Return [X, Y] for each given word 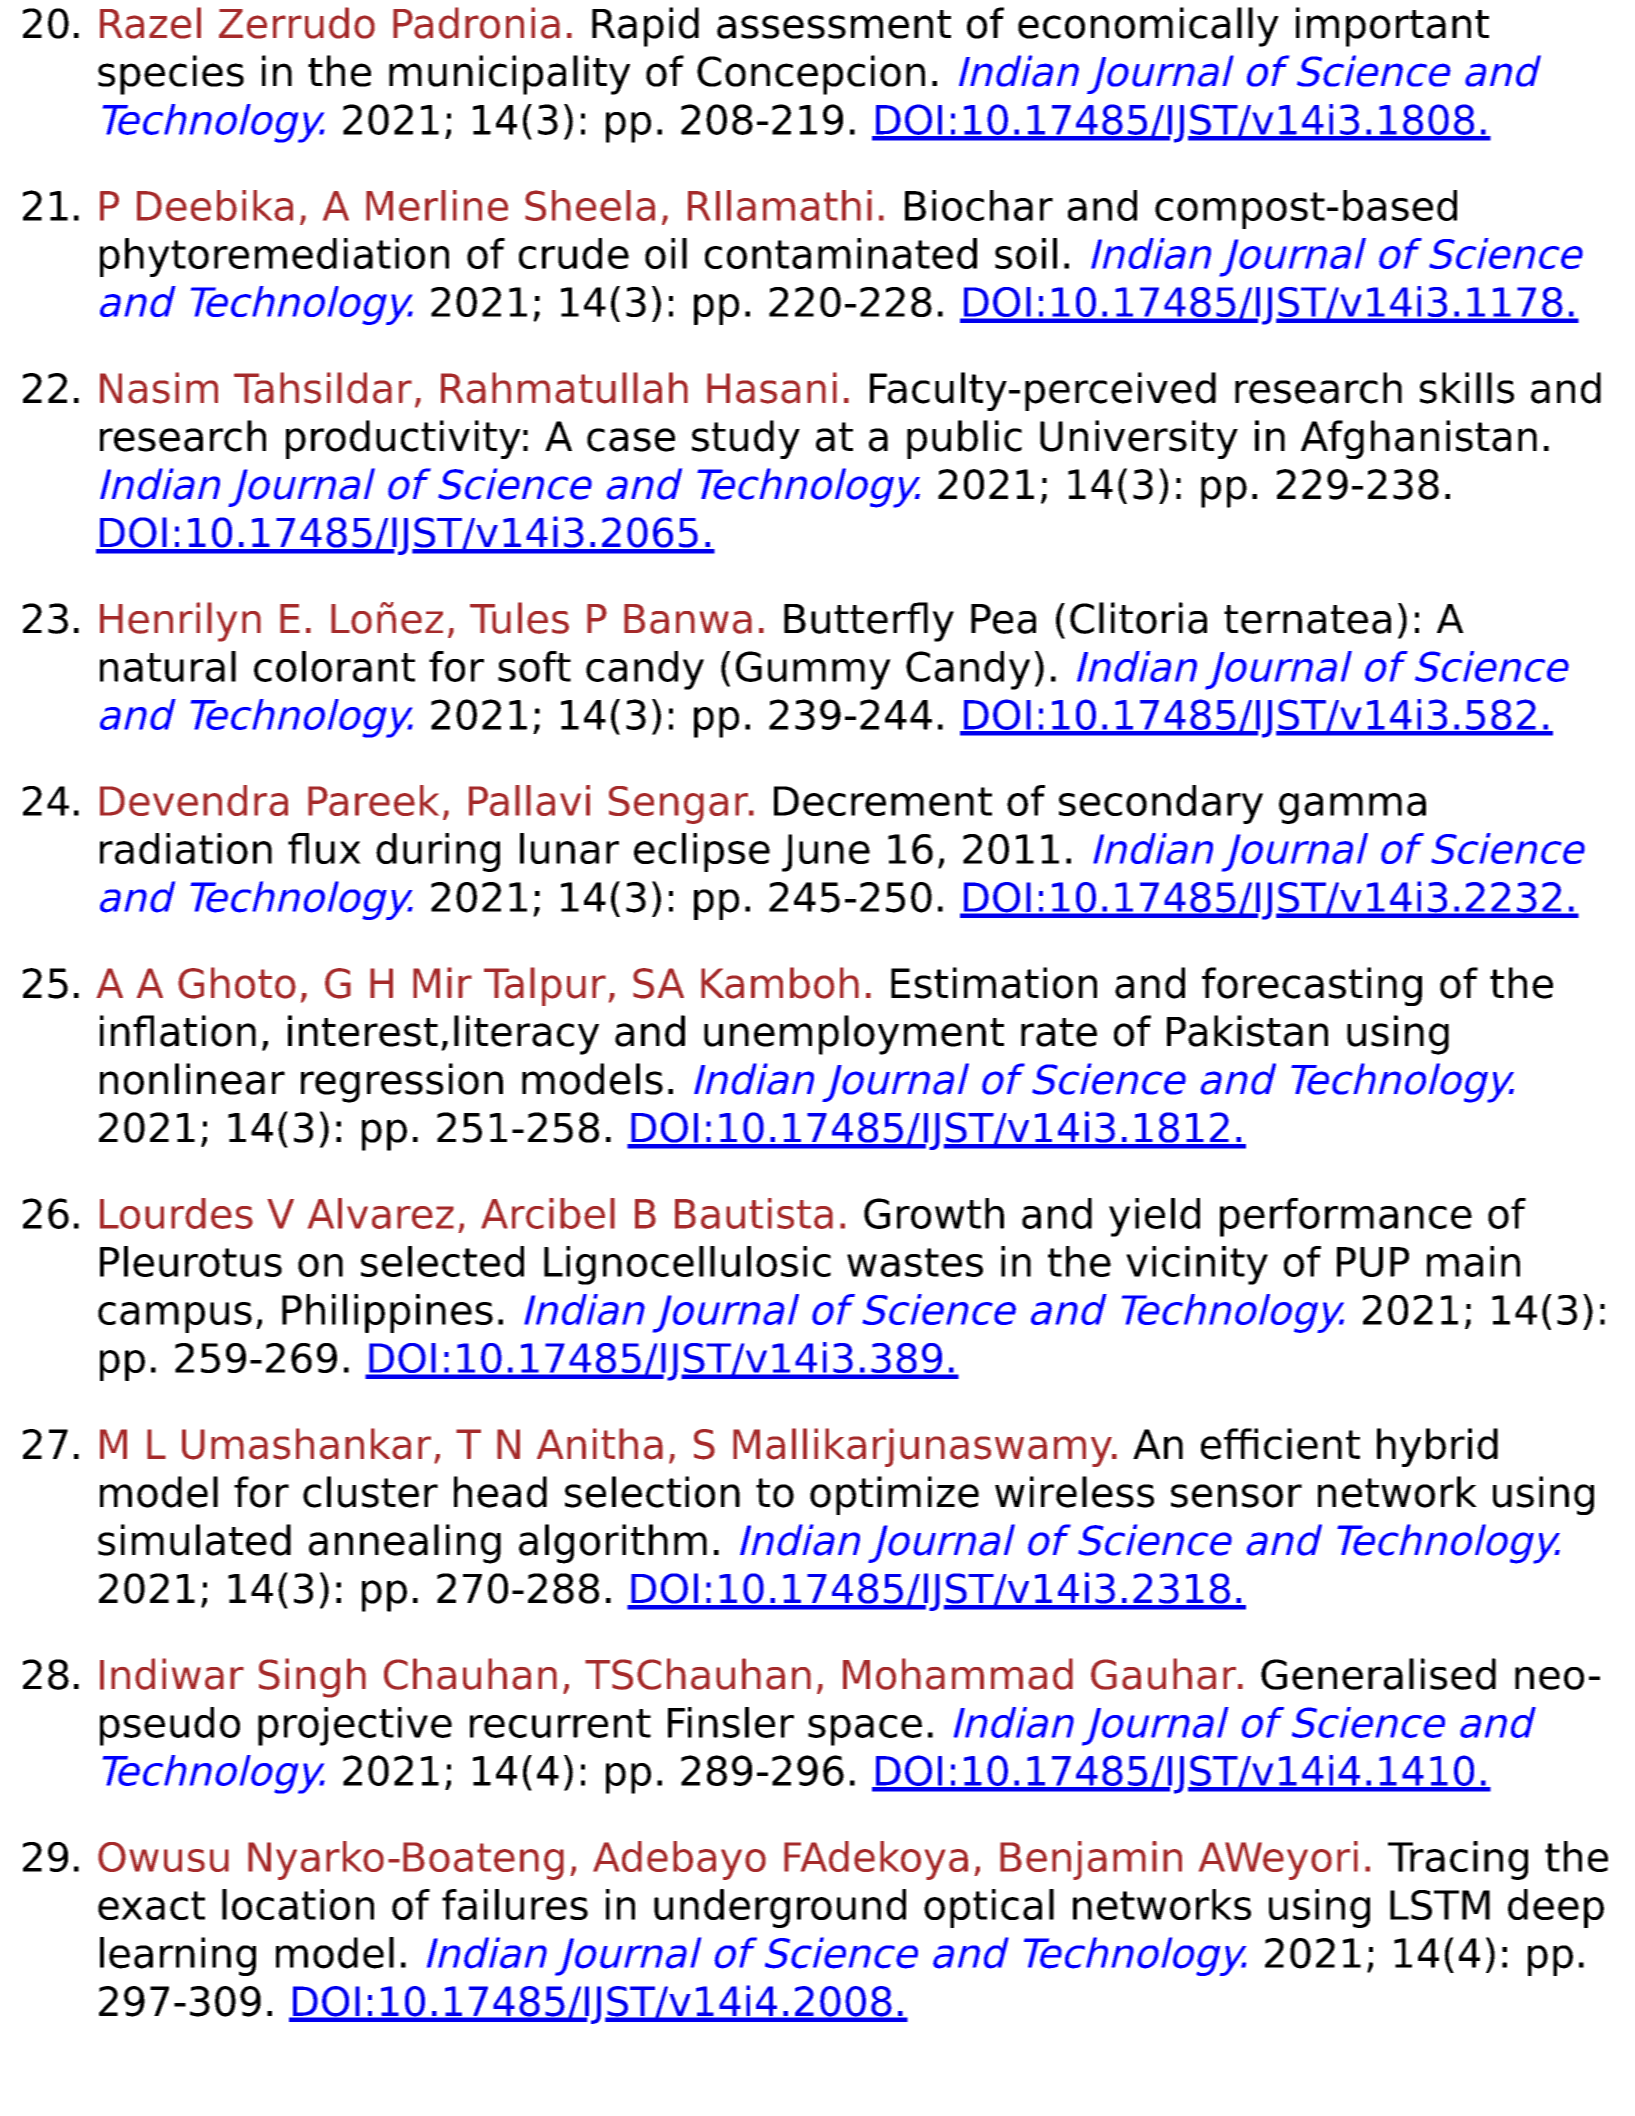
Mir [442, 982]
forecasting [1312, 986]
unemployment [854, 1035]
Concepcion [811, 75]
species [171, 75]
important [1392, 27]
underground [780, 1908]
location [298, 1904]
